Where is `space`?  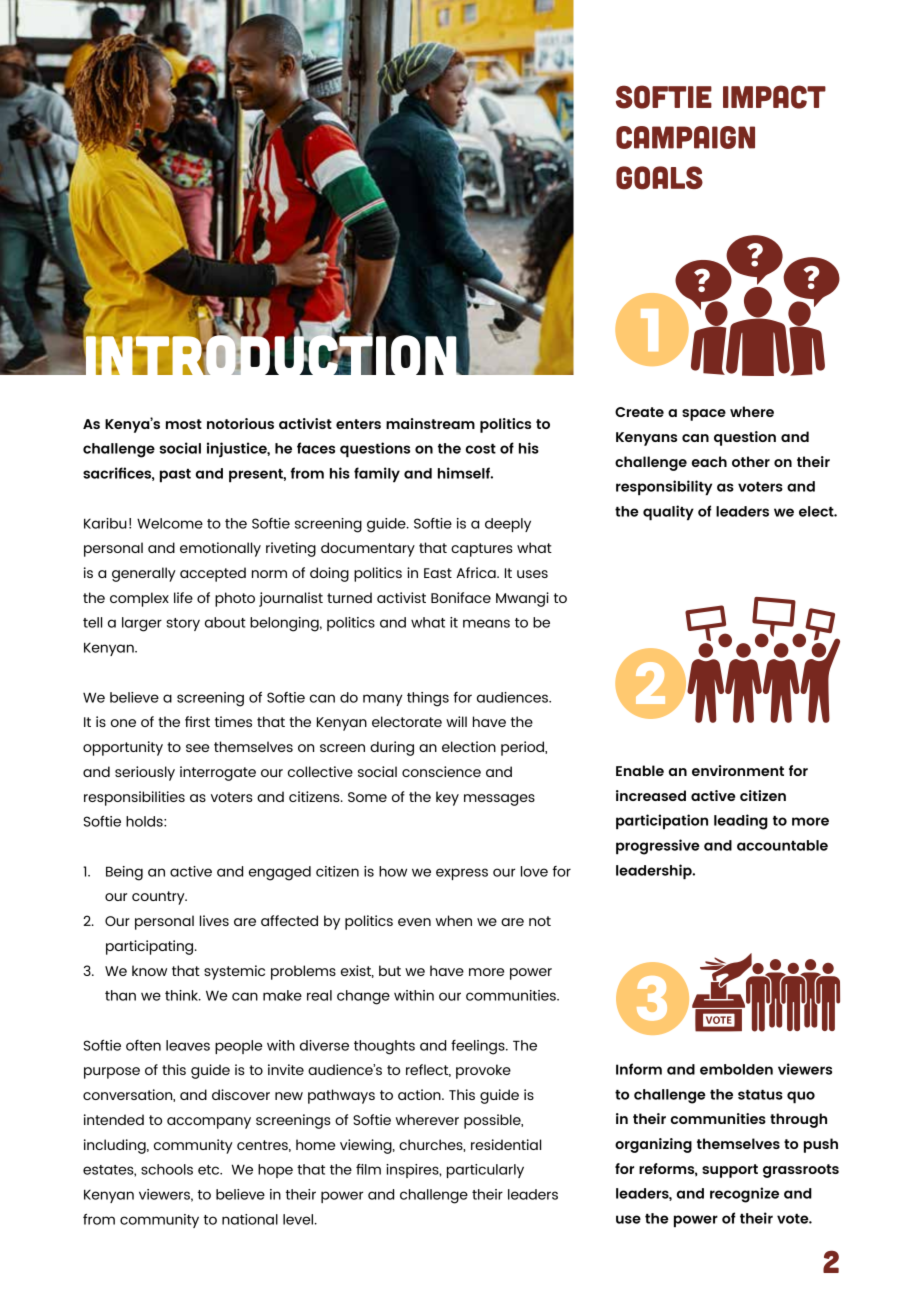 space is located at coordinates (704, 415).
